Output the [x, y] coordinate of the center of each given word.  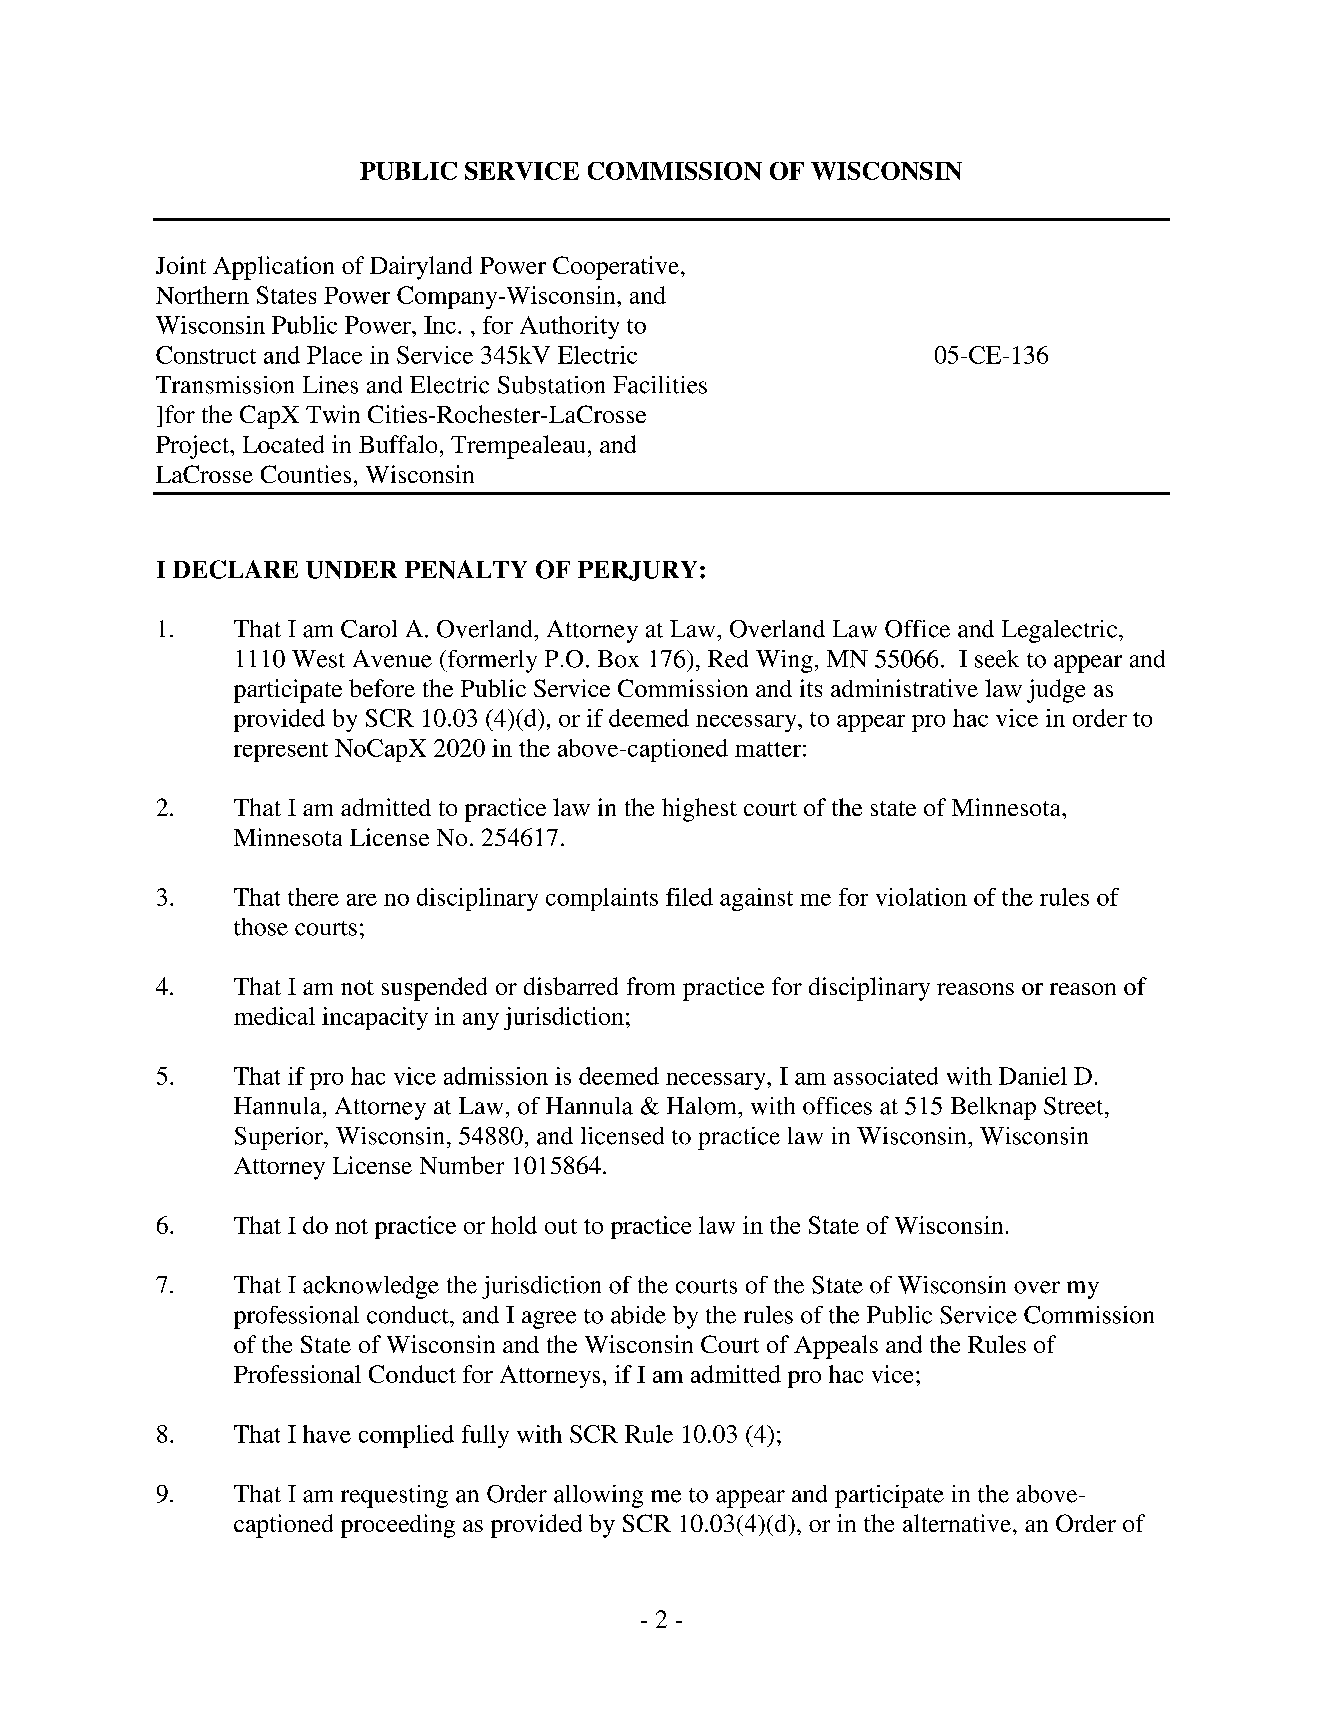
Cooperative [616, 268]
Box [618, 659]
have [327, 1434]
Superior [280, 1138]
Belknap [993, 1108]
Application [273, 268]
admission [496, 1076]
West [318, 659]
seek [997, 659]
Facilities [660, 385]
